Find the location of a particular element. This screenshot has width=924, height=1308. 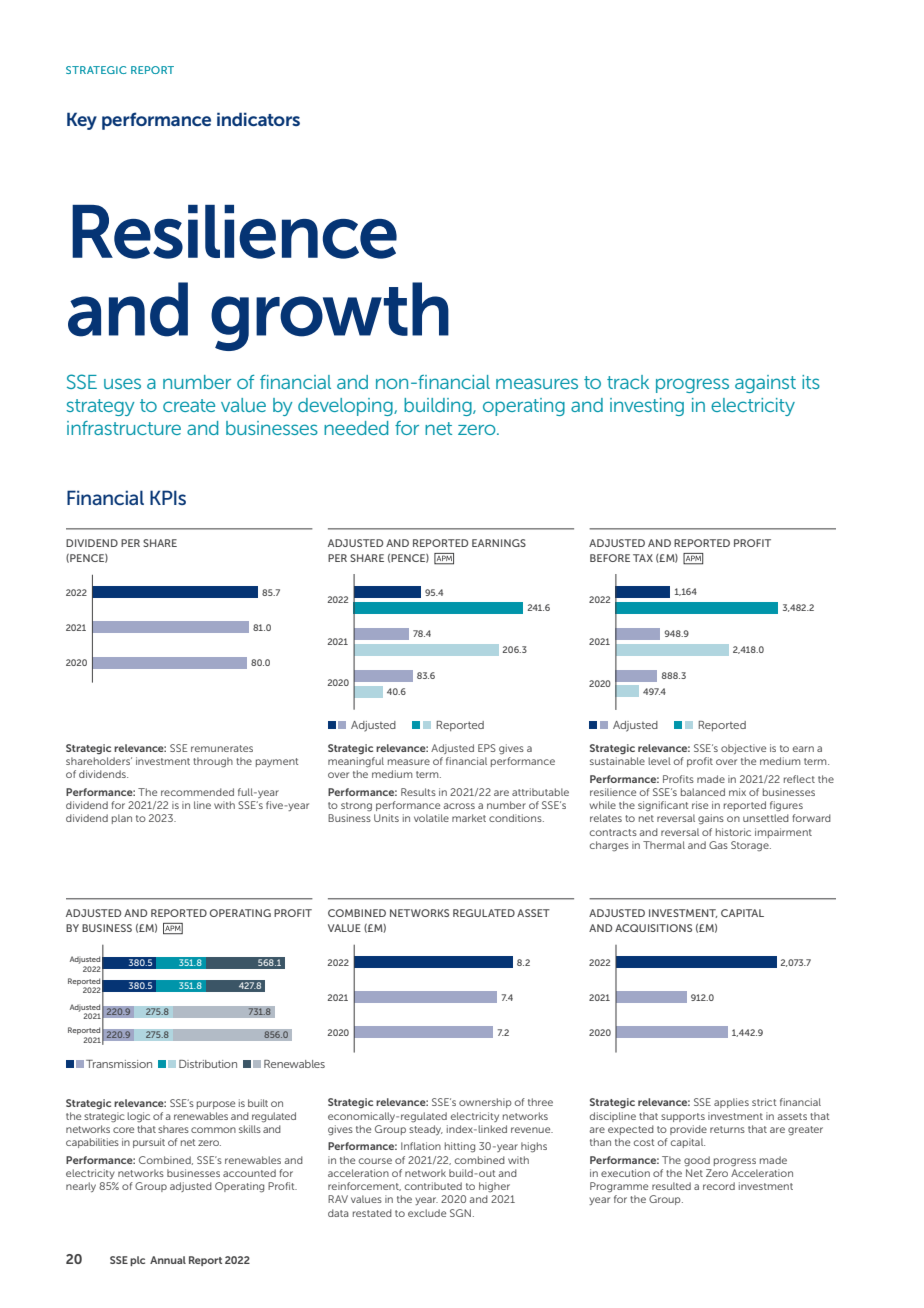

Key is located at coordinates (82, 121).
